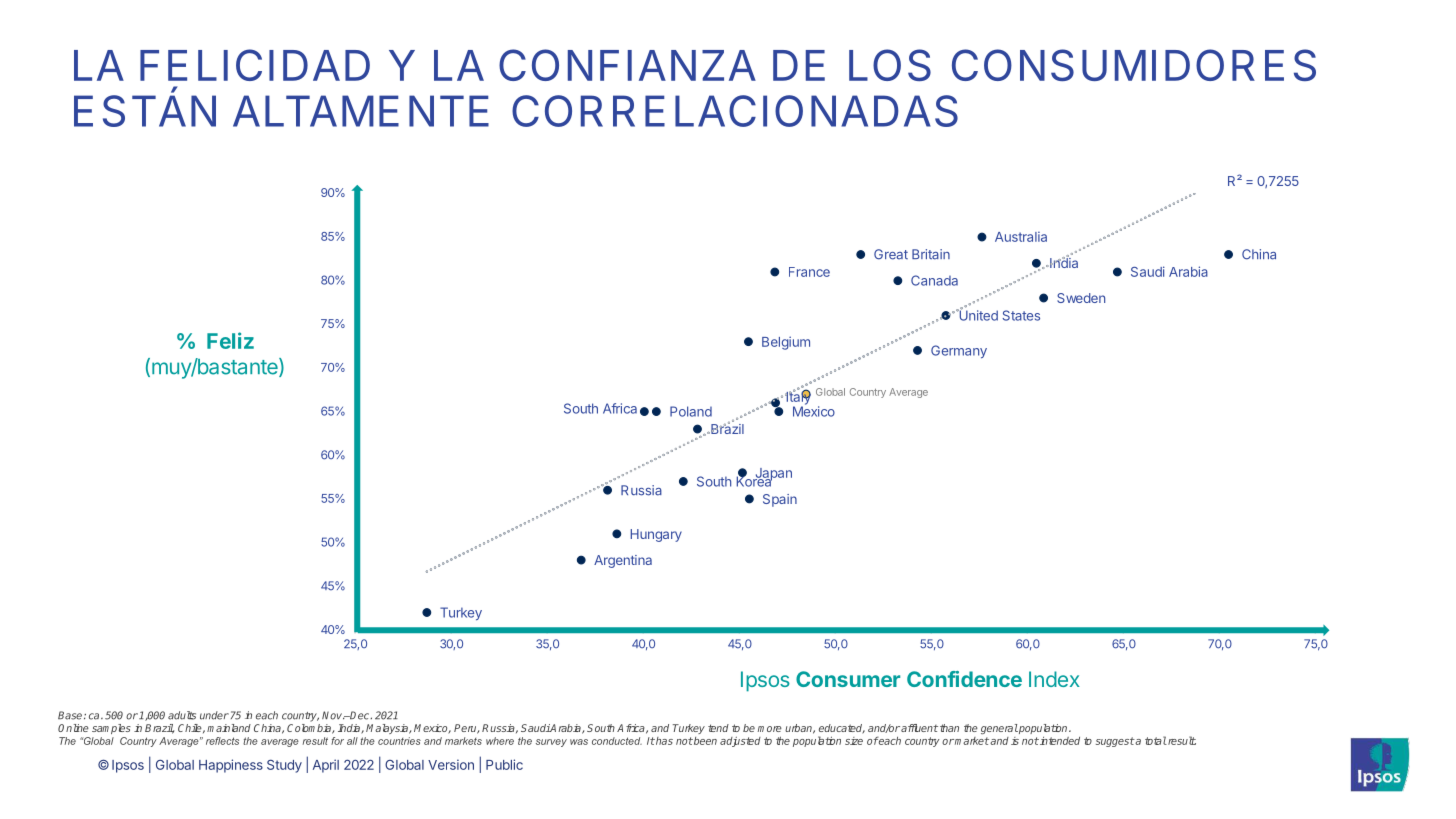  Describe the element at coordinates (1021, 236) in the image. I see `Australia` at that location.
